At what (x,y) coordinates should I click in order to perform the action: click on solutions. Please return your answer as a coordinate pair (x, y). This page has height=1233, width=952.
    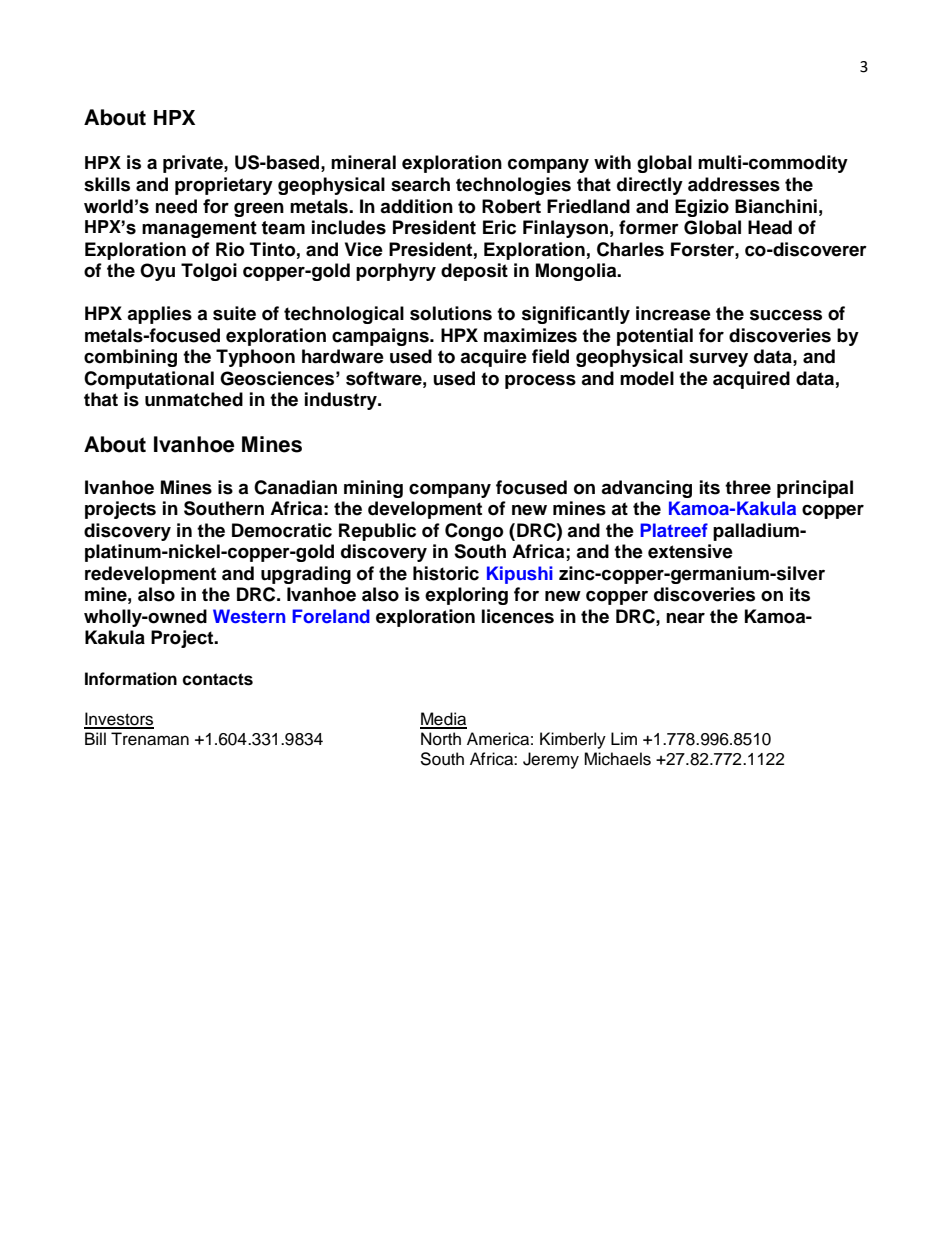
    Looking at the image, I should click on (451, 313).
